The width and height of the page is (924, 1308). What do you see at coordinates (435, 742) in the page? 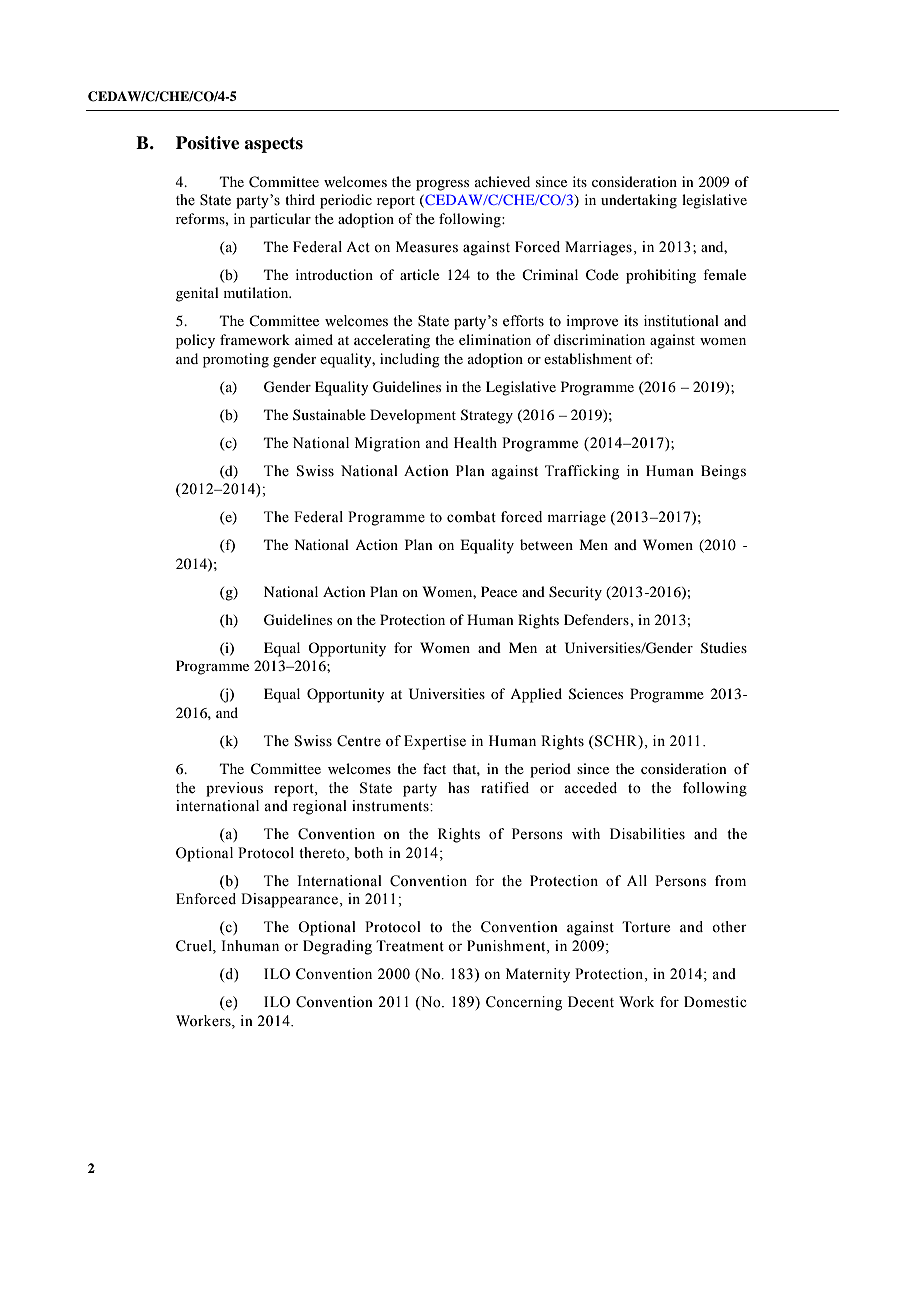
I see `Expertise` at bounding box center [435, 742].
